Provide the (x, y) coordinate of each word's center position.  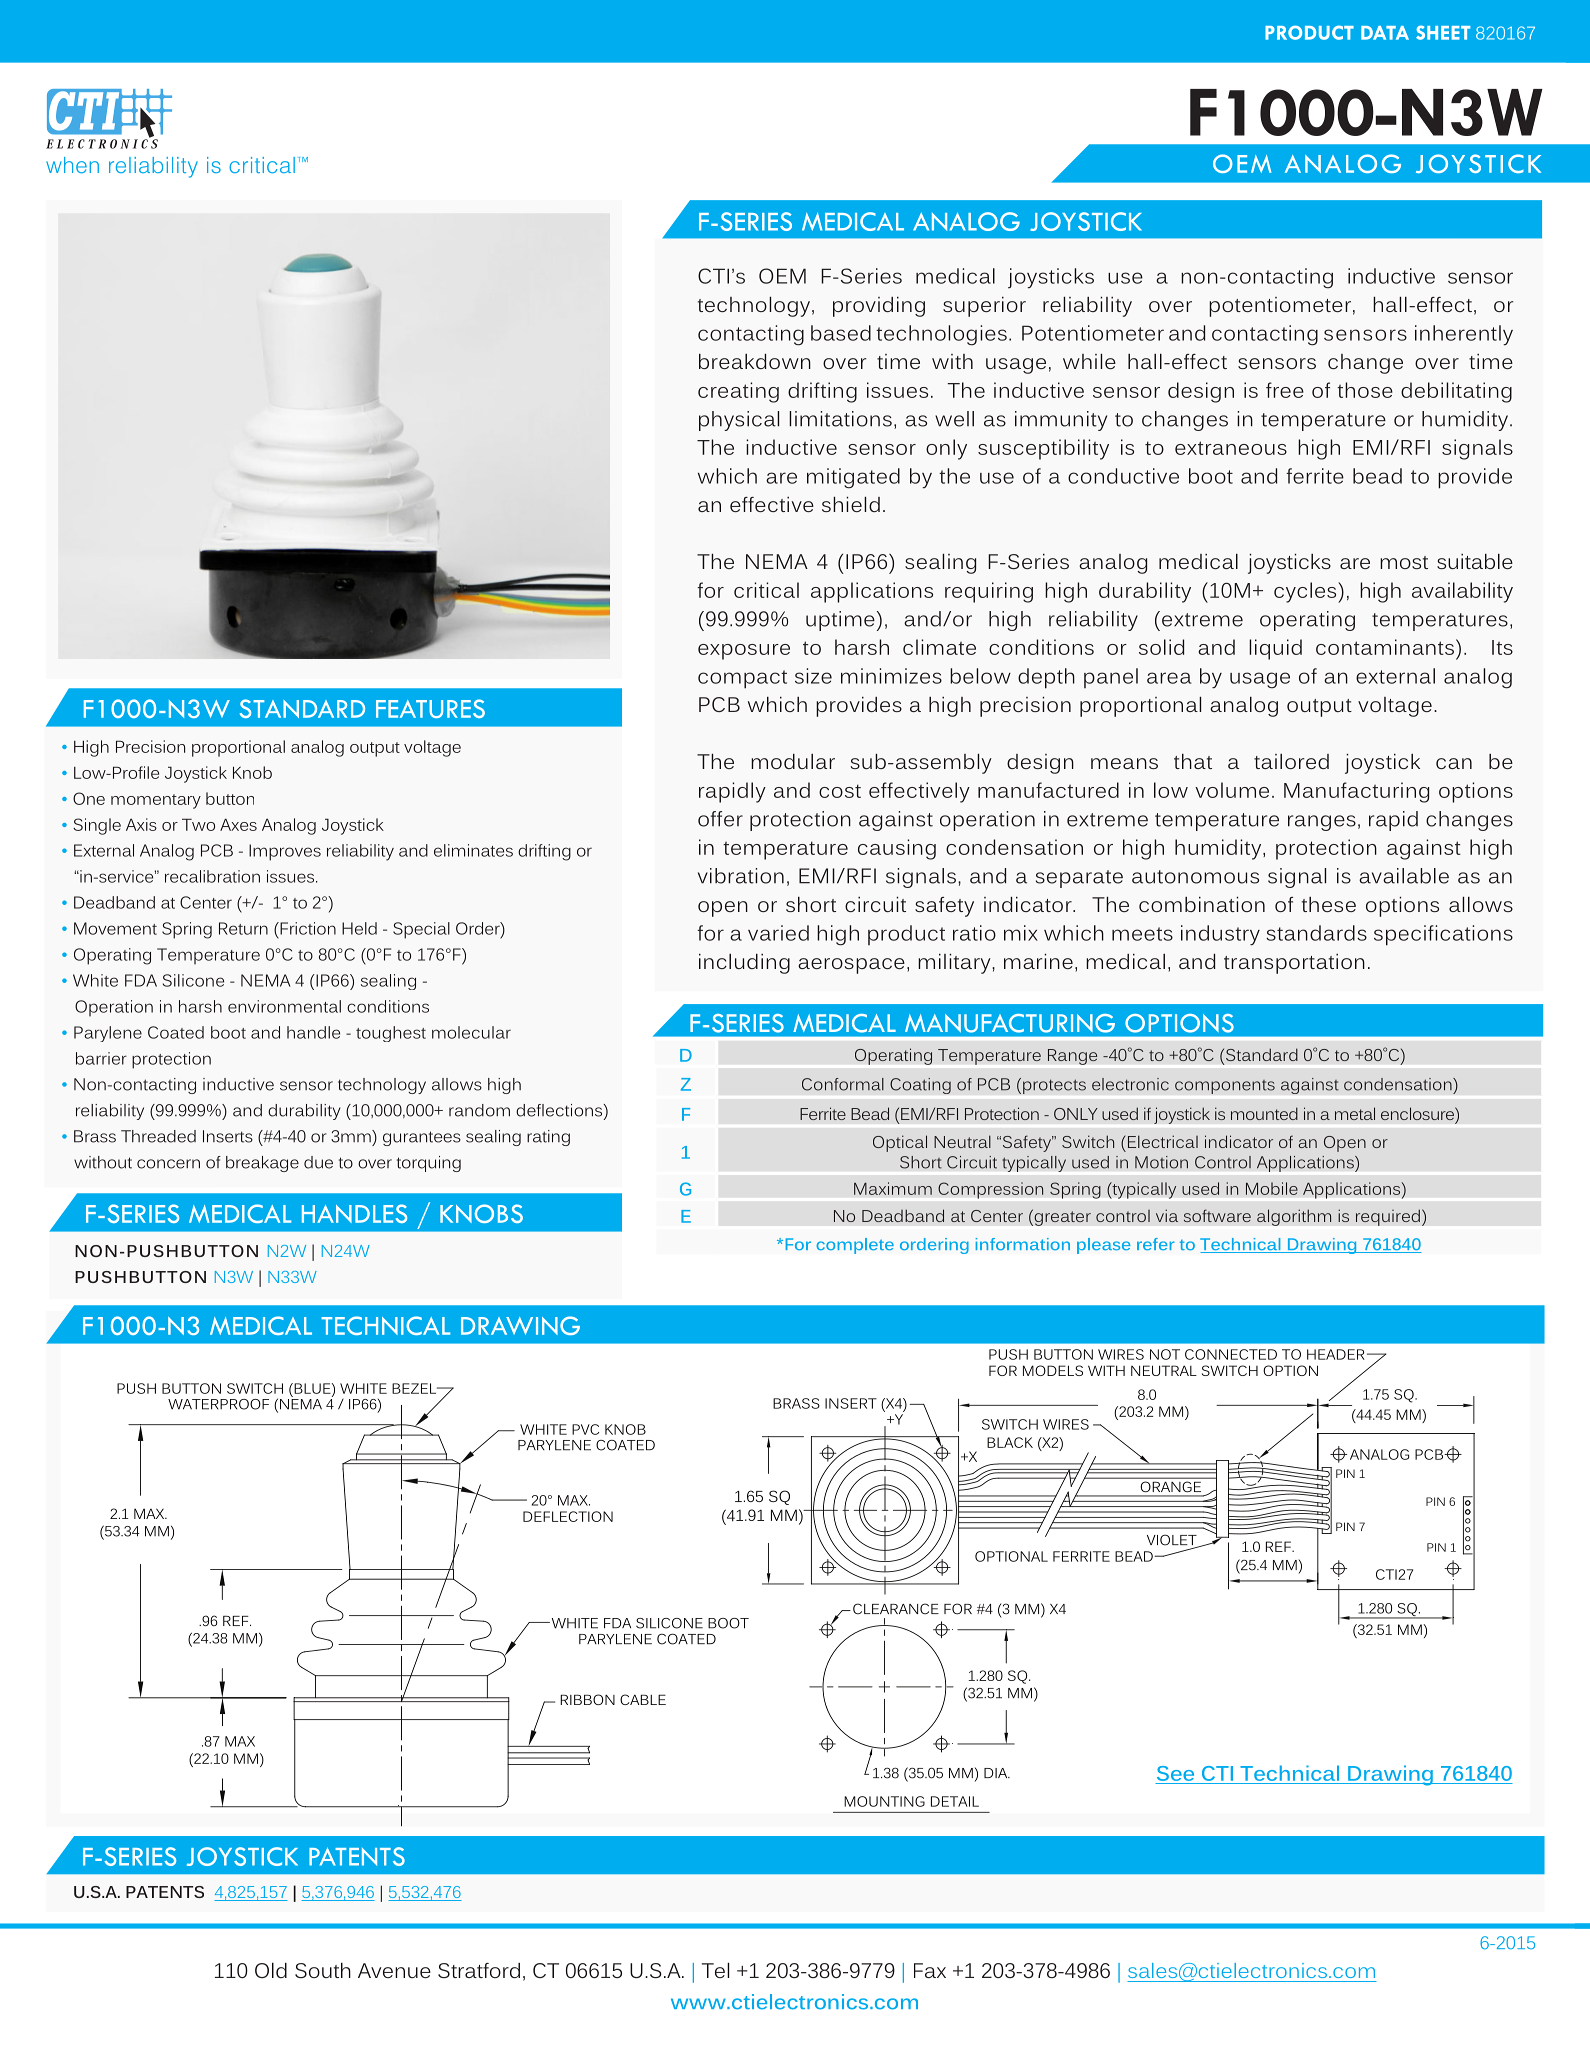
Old (271, 1970)
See (1175, 1773)
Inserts (228, 1136)
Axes (238, 824)
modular (793, 761)
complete (855, 1246)
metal (1355, 1113)
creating (738, 392)
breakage (262, 1164)
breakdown (755, 361)
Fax (930, 1970)
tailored (1291, 761)
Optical (900, 1143)
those (1365, 390)
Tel (715, 1970)
